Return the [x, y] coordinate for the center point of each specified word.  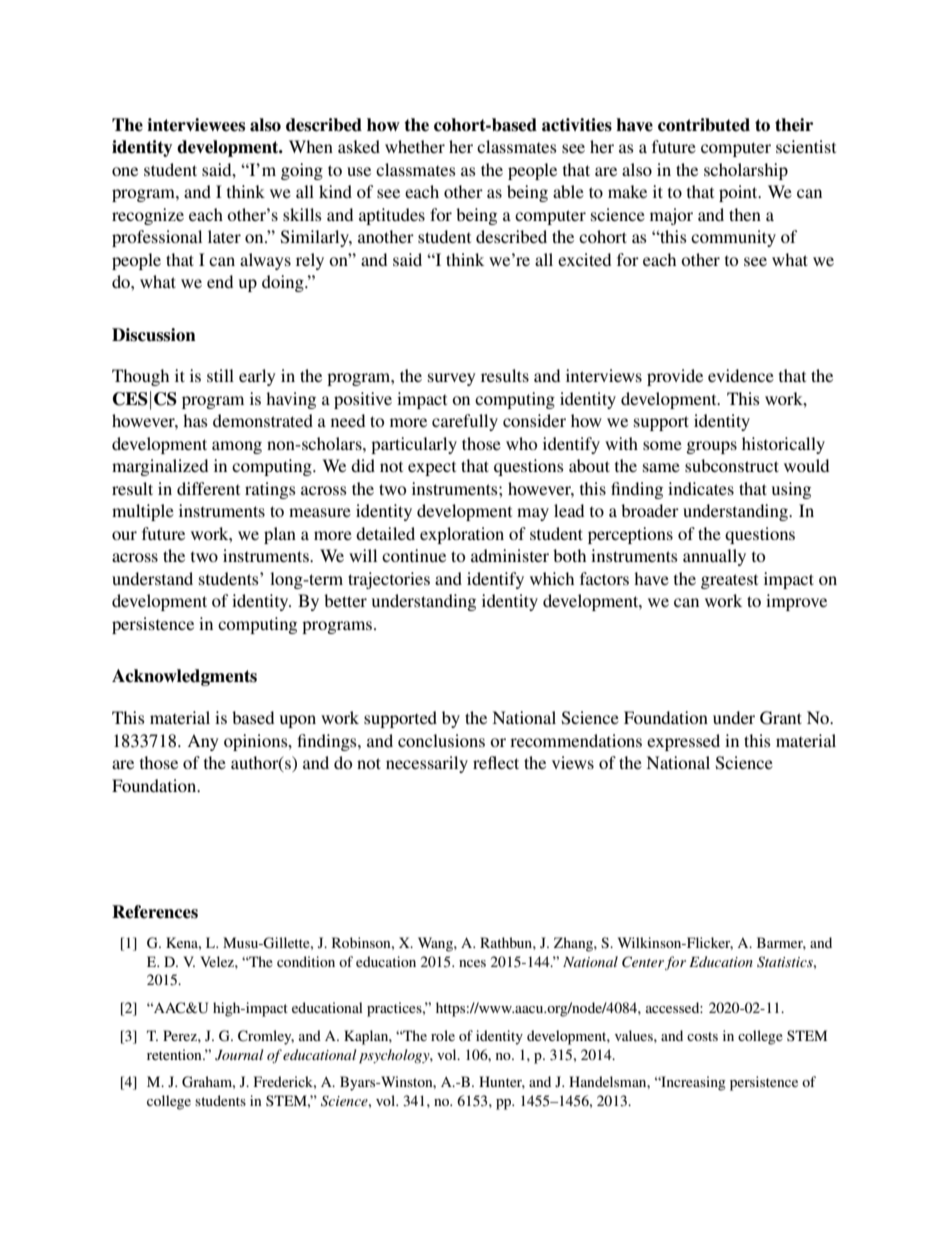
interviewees [196, 125]
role [443, 1035]
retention [175, 1054]
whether [415, 146]
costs [702, 1036]
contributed [704, 125]
